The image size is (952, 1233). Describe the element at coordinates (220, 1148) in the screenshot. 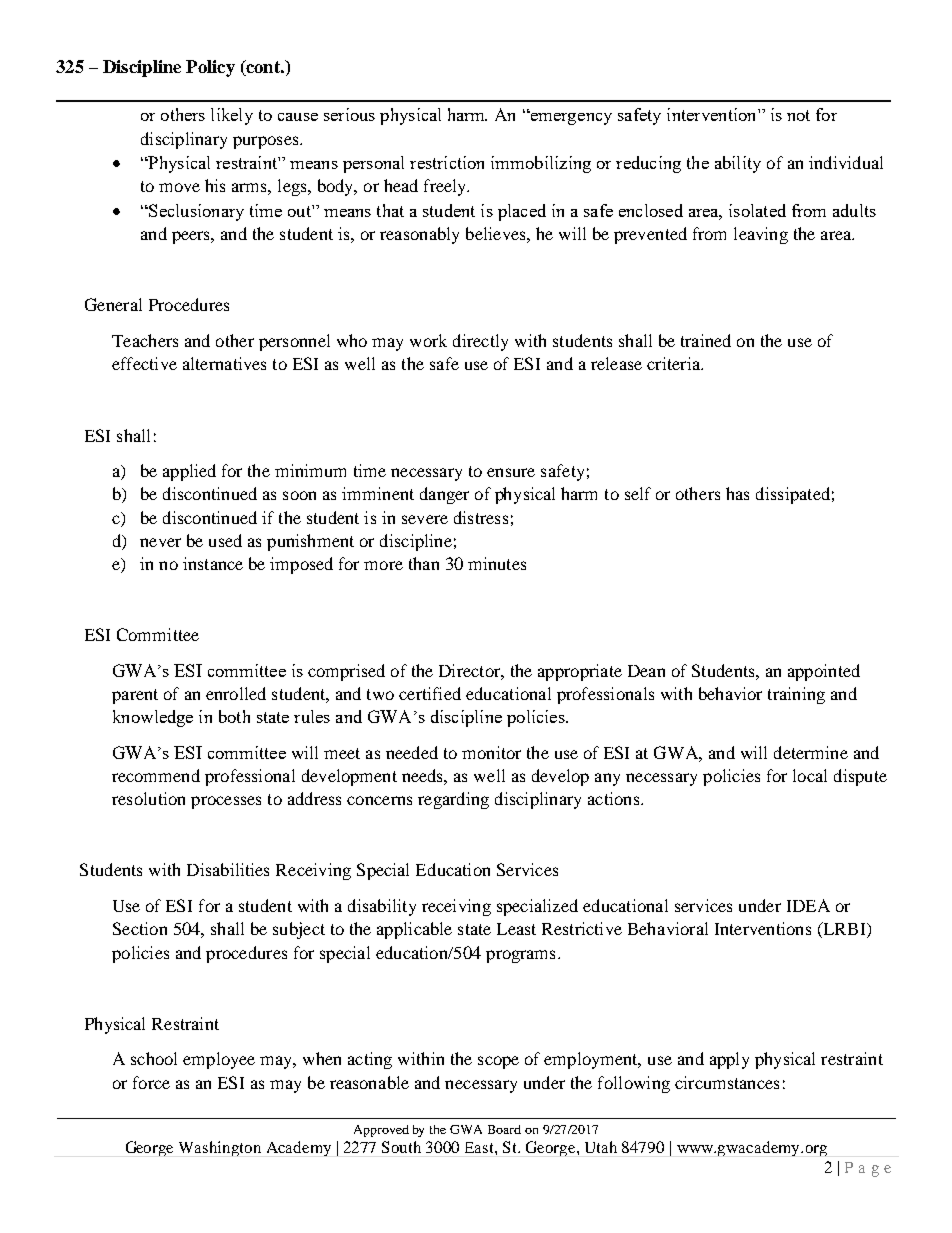

I see `Washington` at that location.
